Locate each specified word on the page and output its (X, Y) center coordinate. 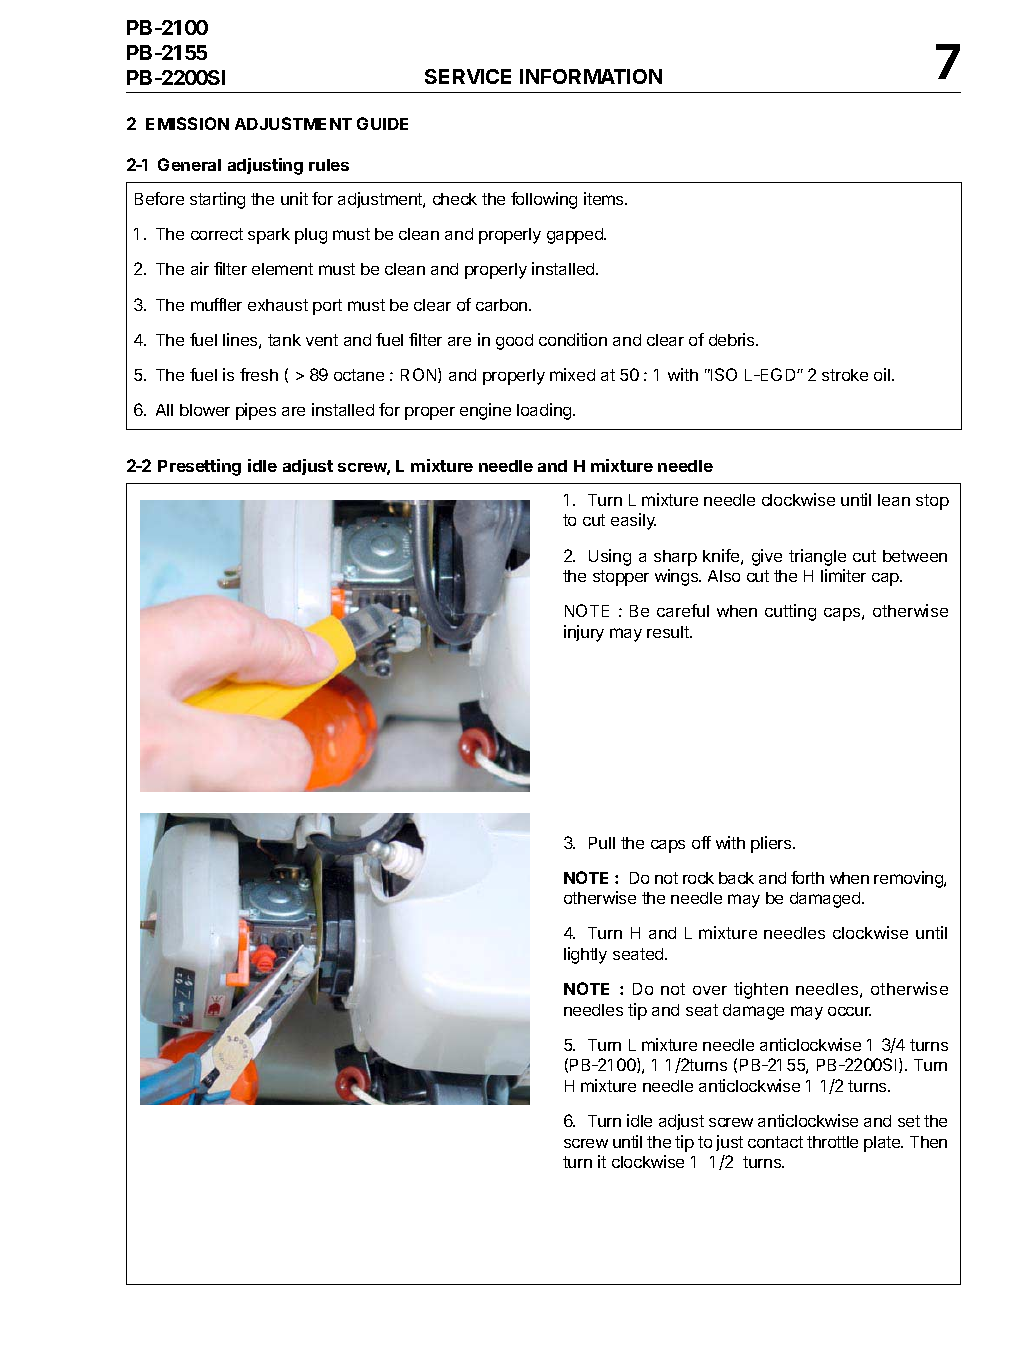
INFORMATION (591, 76)
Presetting (199, 467)
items (605, 198)
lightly (585, 955)
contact (775, 1142)
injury (584, 633)
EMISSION (187, 123)
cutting (790, 612)
